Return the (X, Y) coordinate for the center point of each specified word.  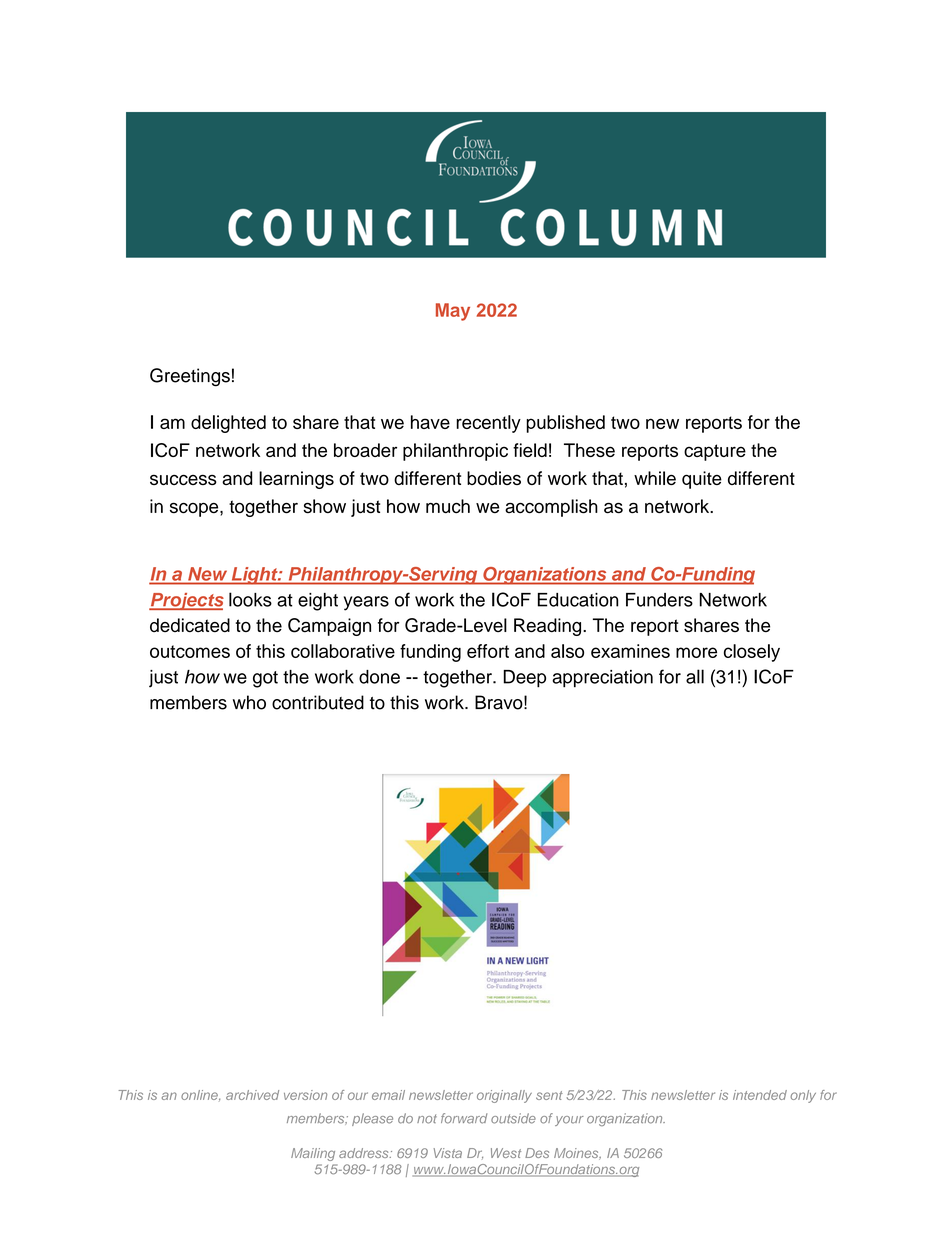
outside (513, 1118)
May (453, 312)
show (324, 506)
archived (252, 1095)
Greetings (190, 377)
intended (760, 1095)
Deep (524, 679)
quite (702, 480)
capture (715, 452)
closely (752, 653)
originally (504, 1096)
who (249, 702)
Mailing (313, 1154)
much (448, 506)
